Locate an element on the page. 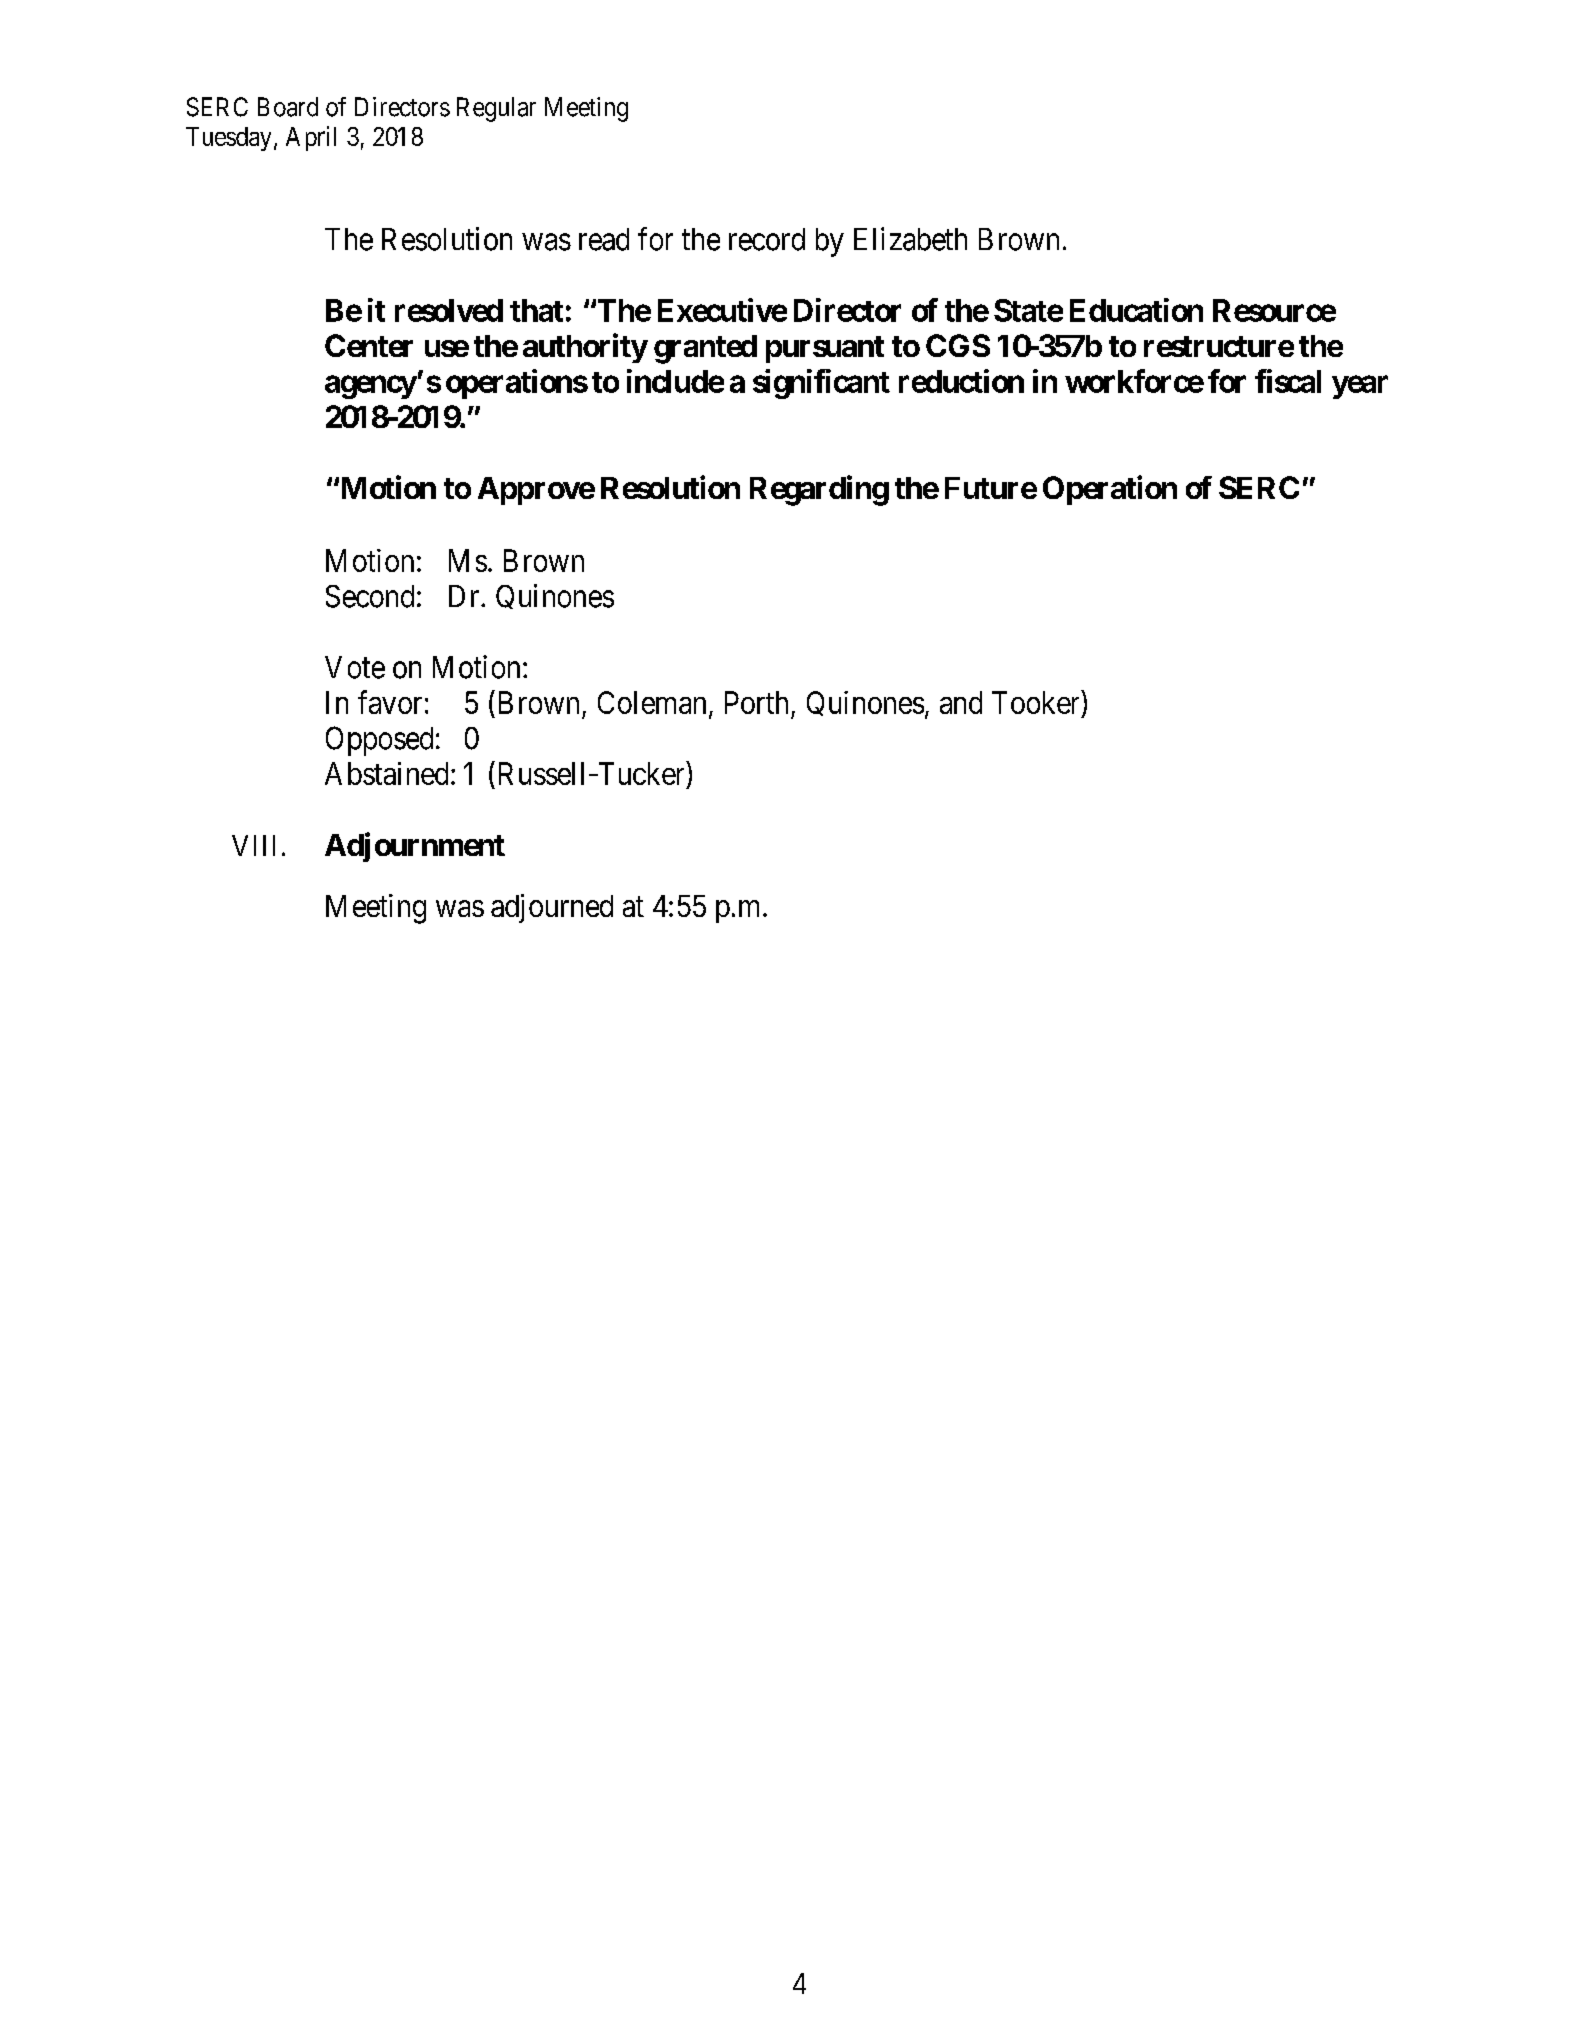 The width and height of the page is (1574, 2037). fiscal is located at coordinates (1288, 381).
